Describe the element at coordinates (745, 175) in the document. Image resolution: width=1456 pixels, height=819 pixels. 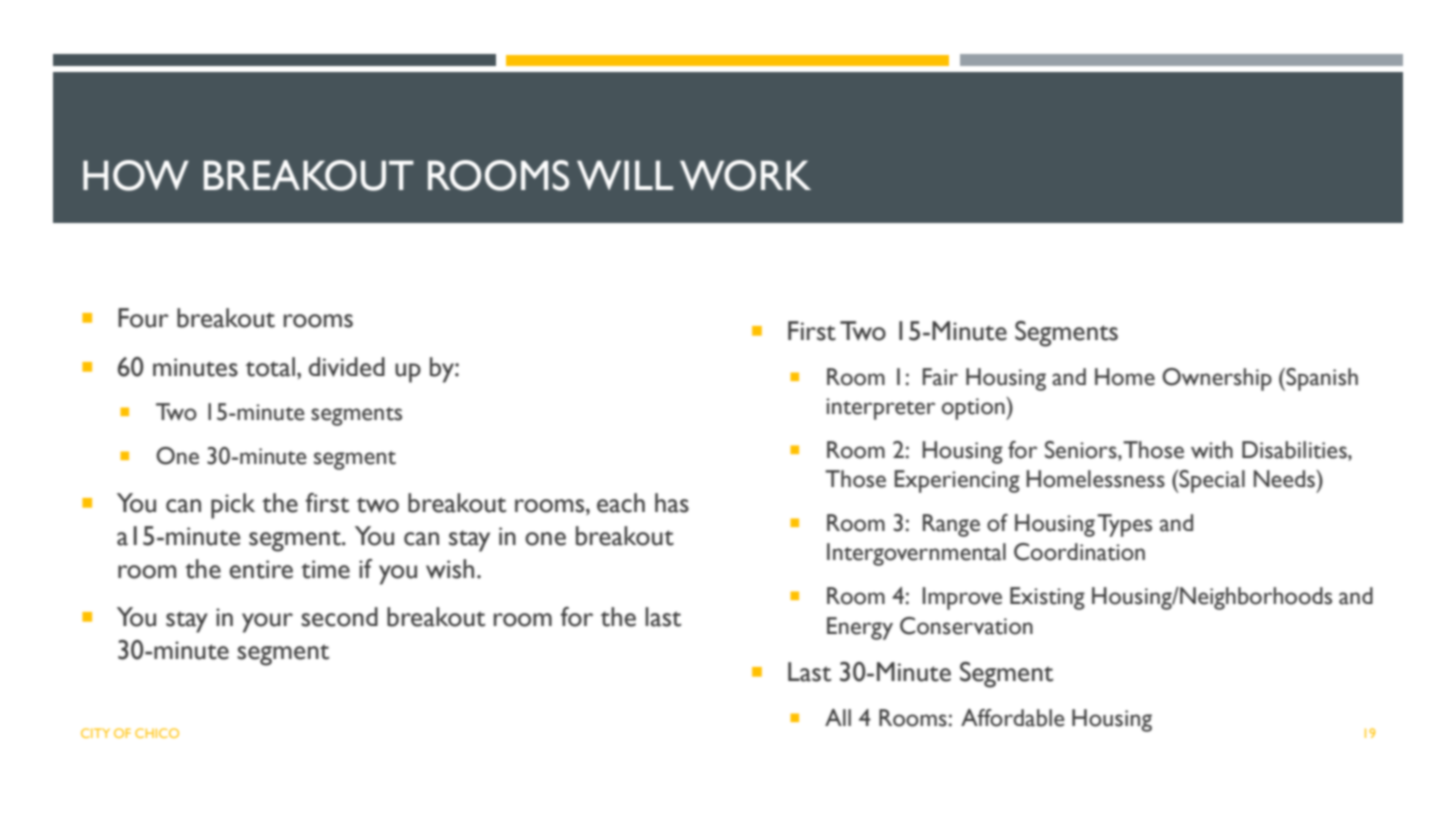
I see `WORK` at that location.
